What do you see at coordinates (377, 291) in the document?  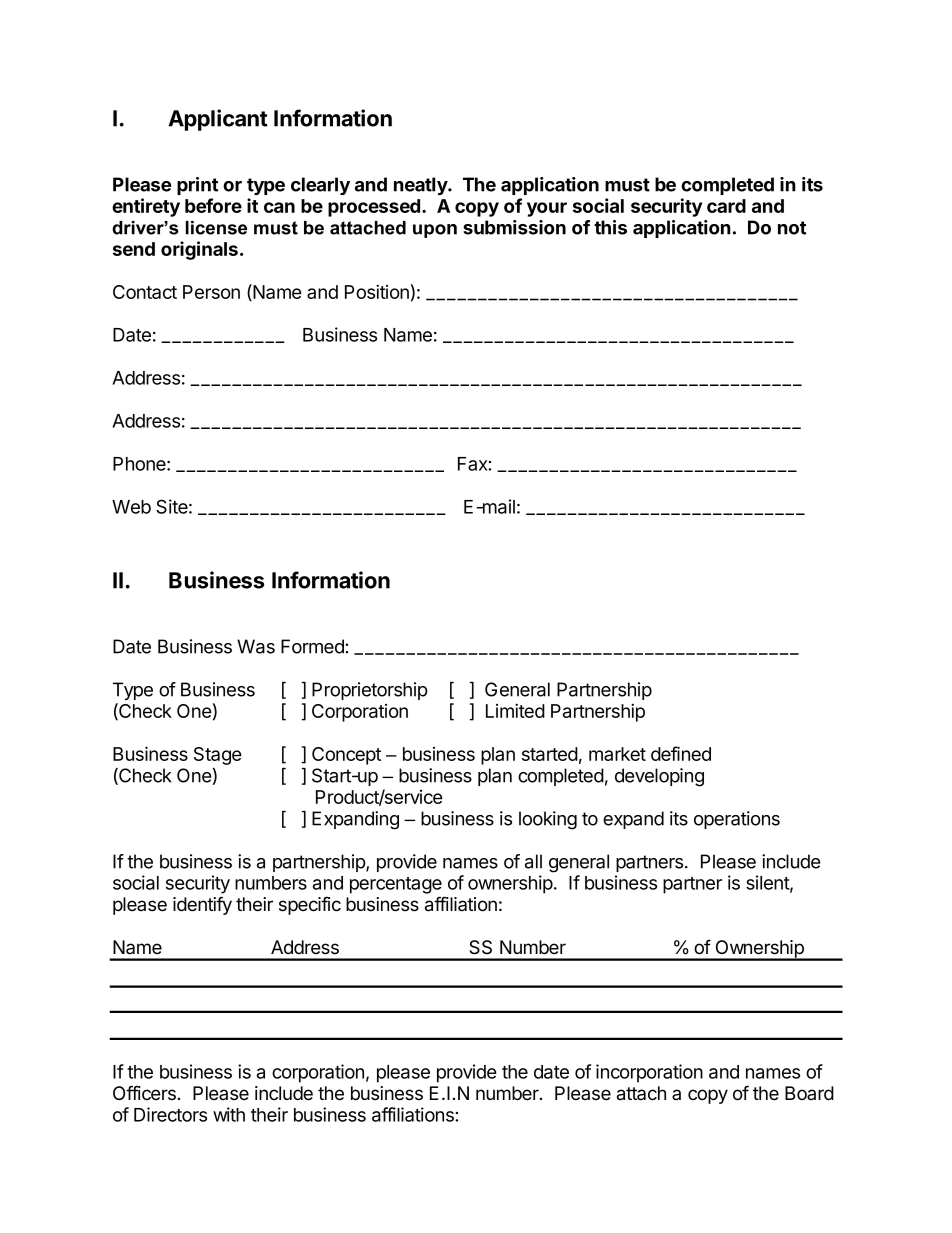 I see `Position` at bounding box center [377, 291].
